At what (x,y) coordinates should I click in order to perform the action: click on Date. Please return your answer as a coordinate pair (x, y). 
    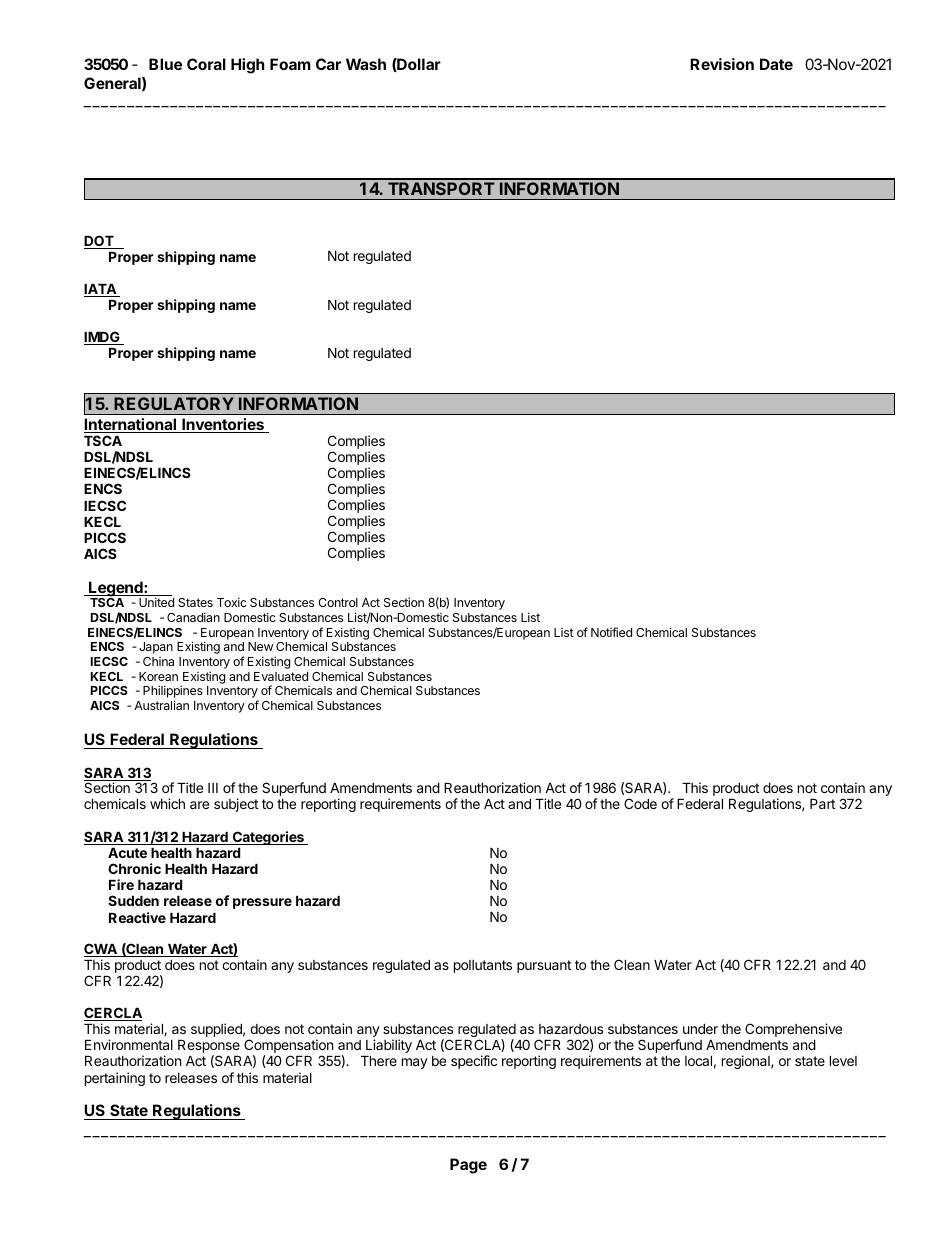
    Looking at the image, I should click on (776, 64).
